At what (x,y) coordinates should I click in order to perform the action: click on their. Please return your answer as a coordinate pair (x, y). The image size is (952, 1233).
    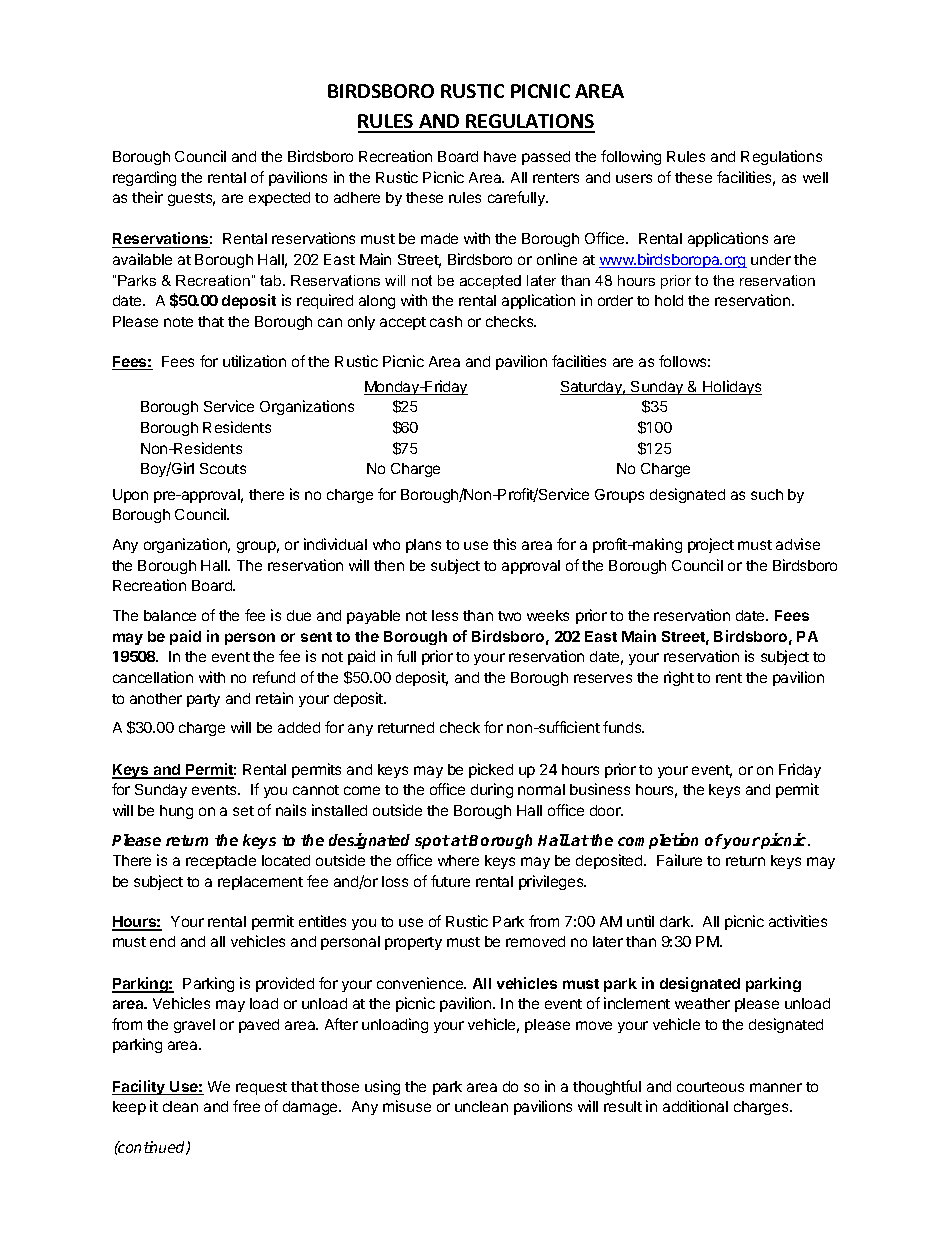
    Looking at the image, I should click on (147, 197).
